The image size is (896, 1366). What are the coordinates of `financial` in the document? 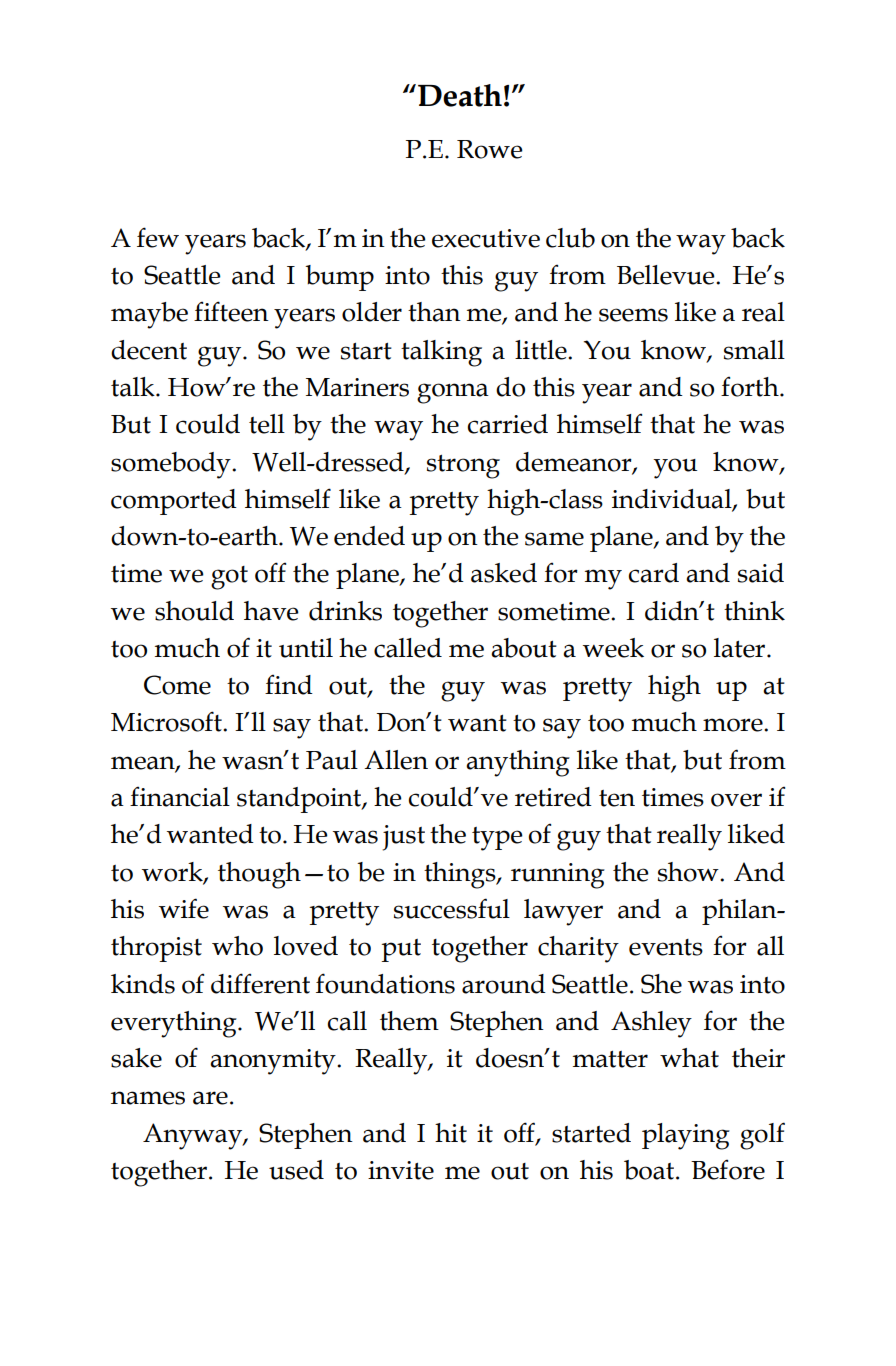 It's located at (180, 797).
